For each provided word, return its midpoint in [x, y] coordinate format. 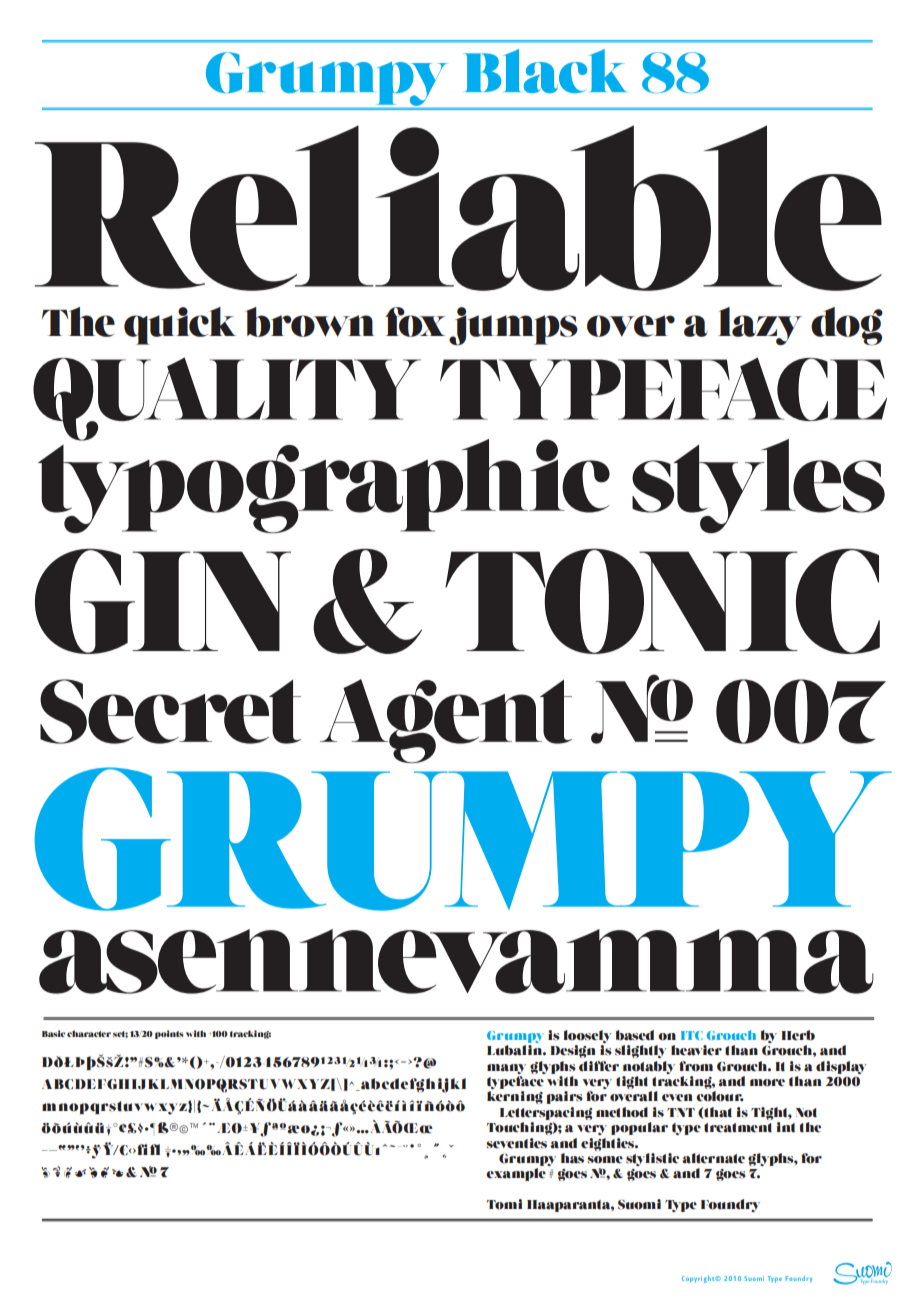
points [169, 1034]
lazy [760, 326]
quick [180, 326]
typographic [324, 485]
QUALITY [227, 399]
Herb [798, 1035]
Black [545, 71]
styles [758, 486]
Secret [170, 711]
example [516, 1174]
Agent [446, 721]
